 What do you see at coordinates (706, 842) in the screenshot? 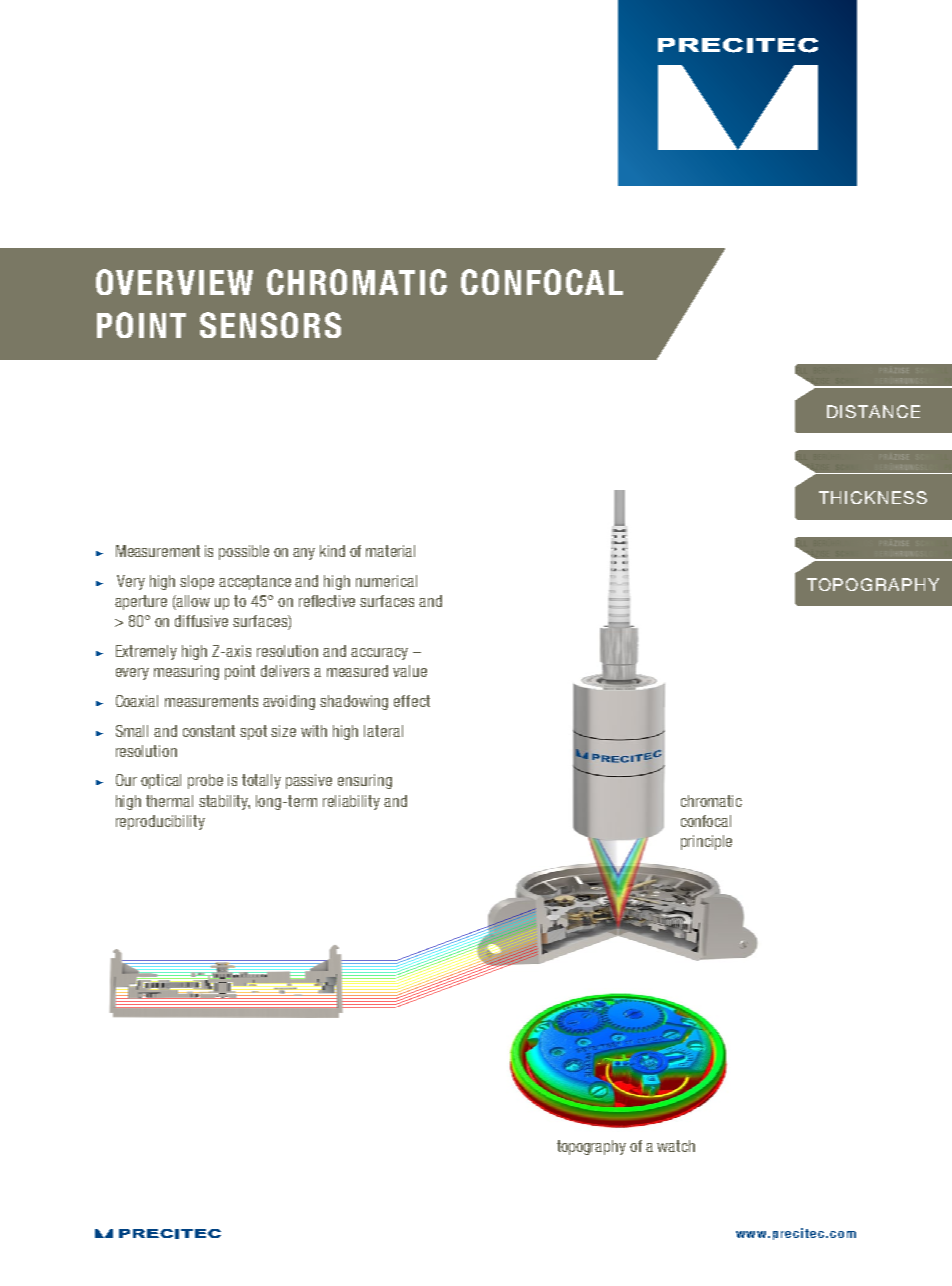
I see `principle` at bounding box center [706, 842].
